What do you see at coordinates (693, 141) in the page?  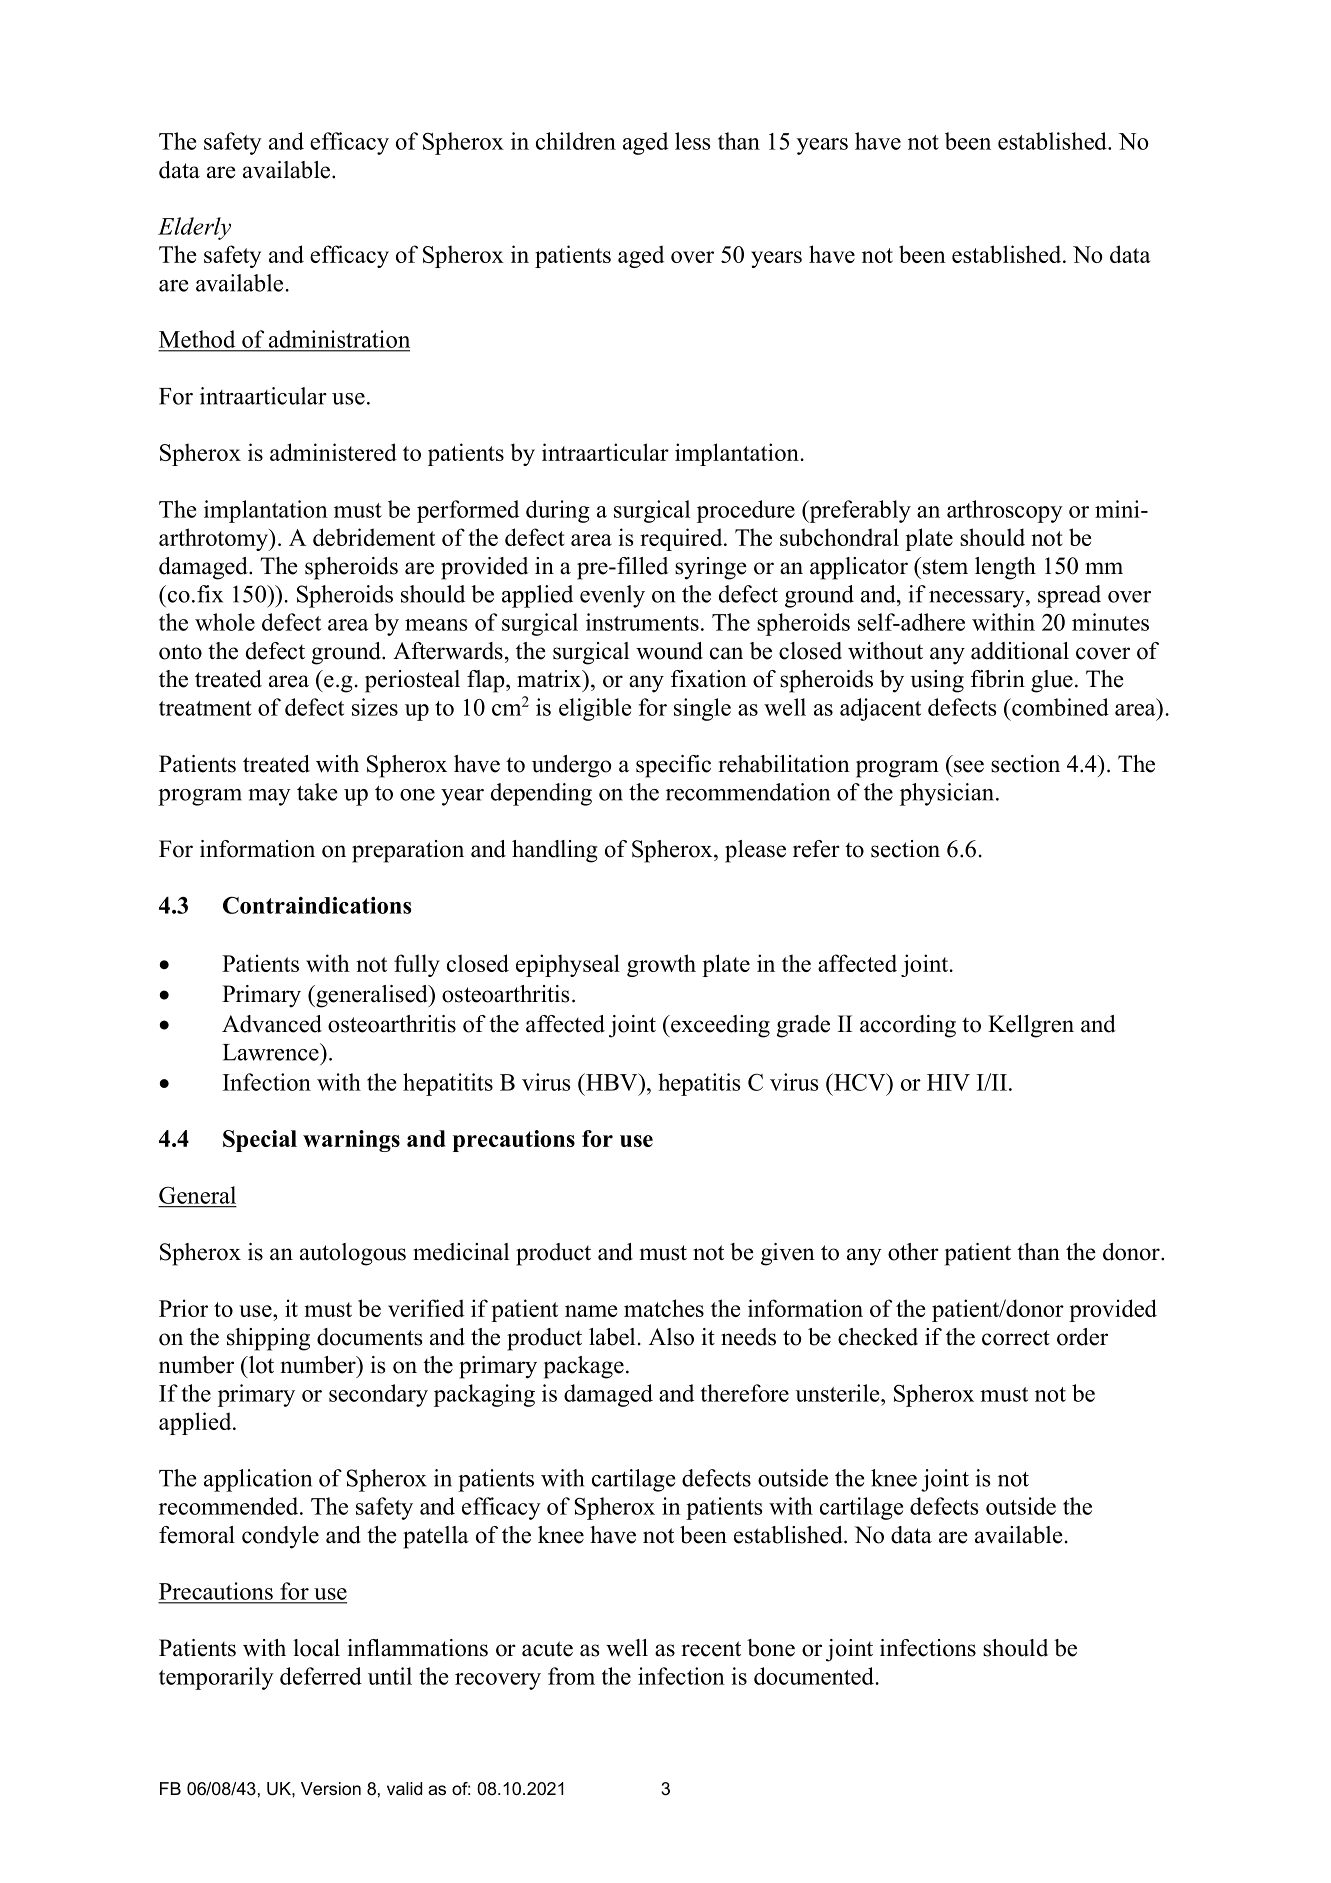 I see `less` at bounding box center [693, 141].
